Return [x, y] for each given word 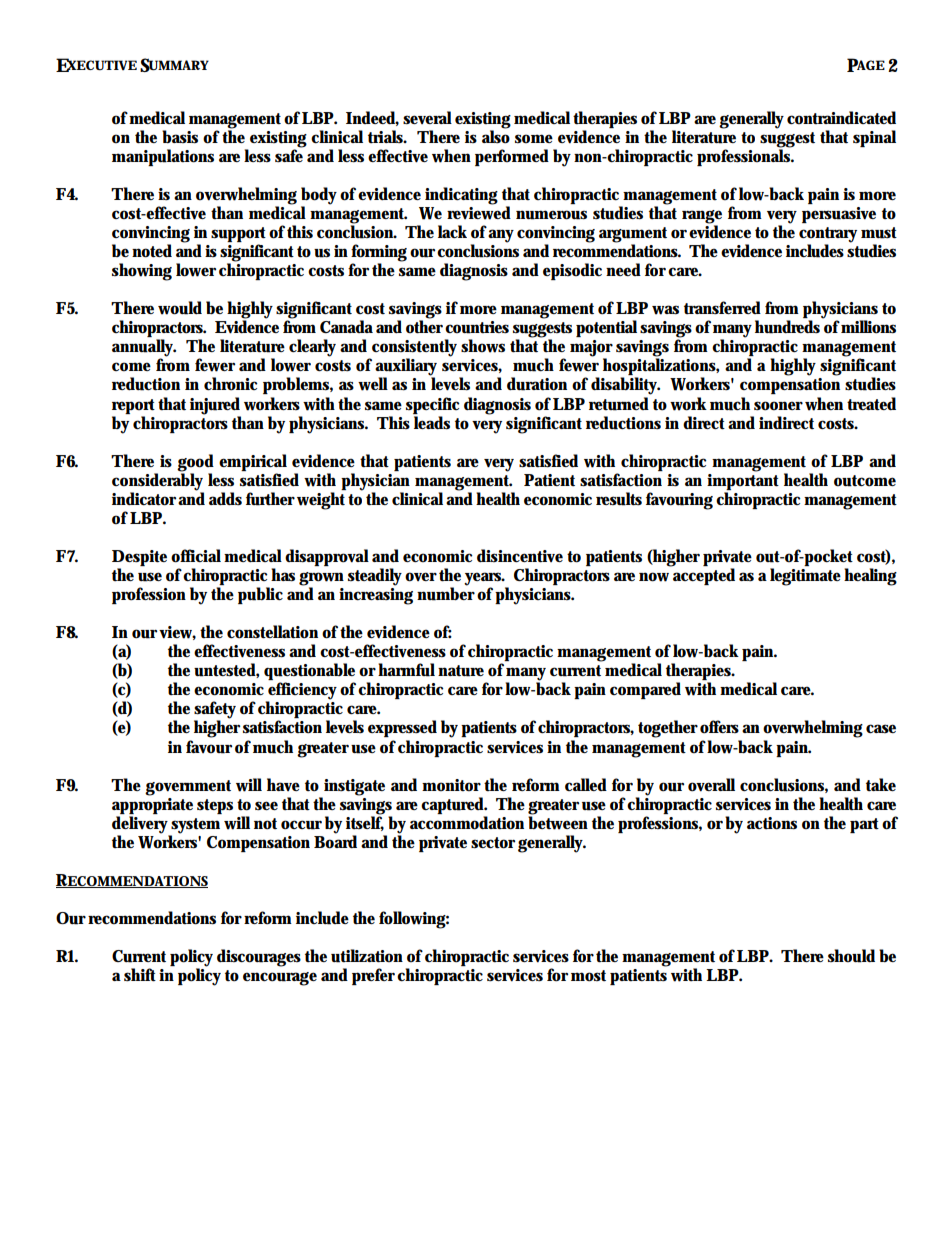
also [496, 136]
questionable [309, 673]
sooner [778, 406]
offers [719, 727]
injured [215, 406]
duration [537, 384]
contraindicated [841, 118]
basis [180, 137]
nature [461, 671]
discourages [259, 958]
